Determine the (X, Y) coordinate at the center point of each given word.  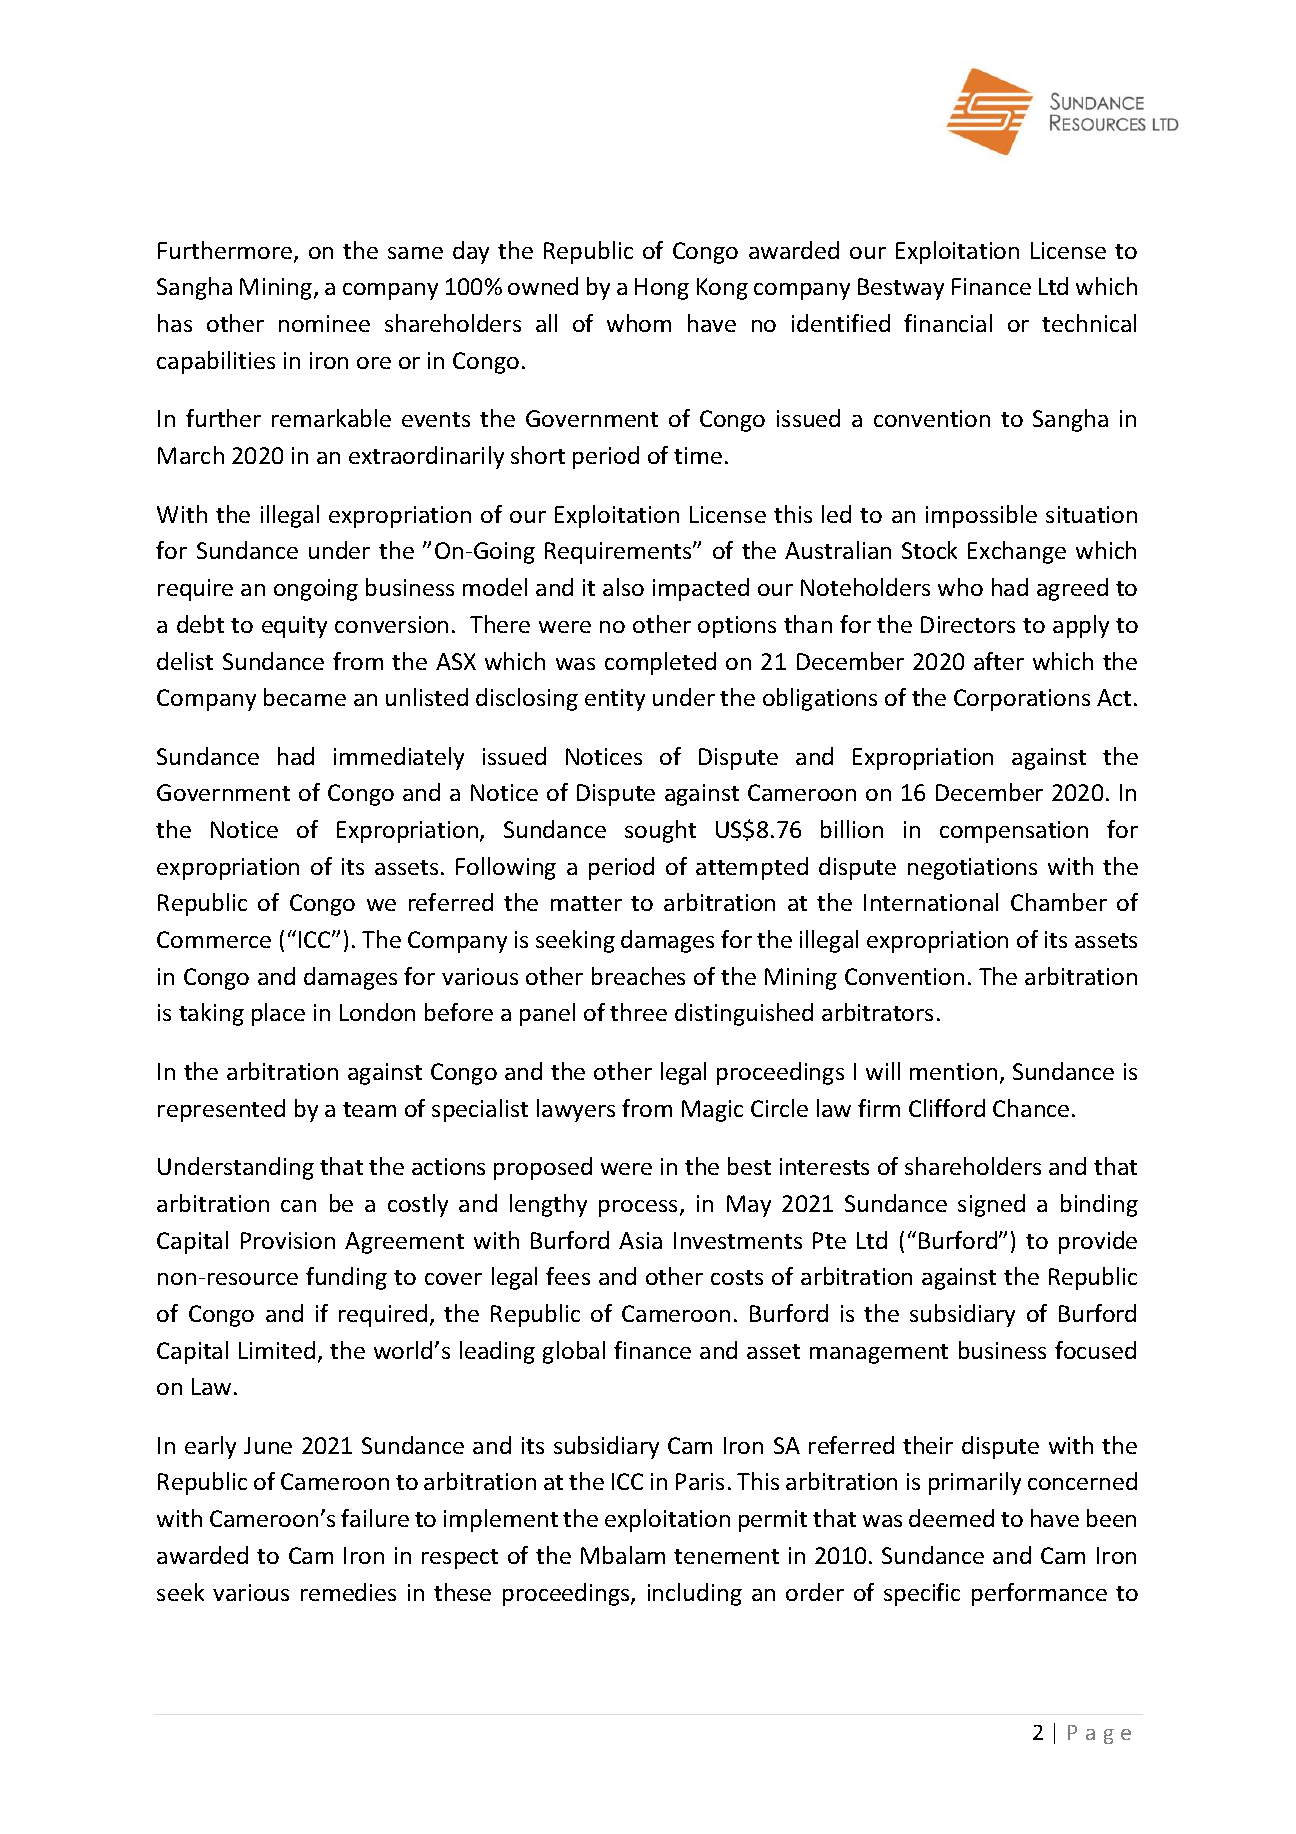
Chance (1031, 1108)
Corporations (1022, 700)
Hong (662, 289)
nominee (324, 323)
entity (615, 700)
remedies (348, 1592)
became (305, 697)
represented (221, 1110)
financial (948, 323)
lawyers (576, 1110)
